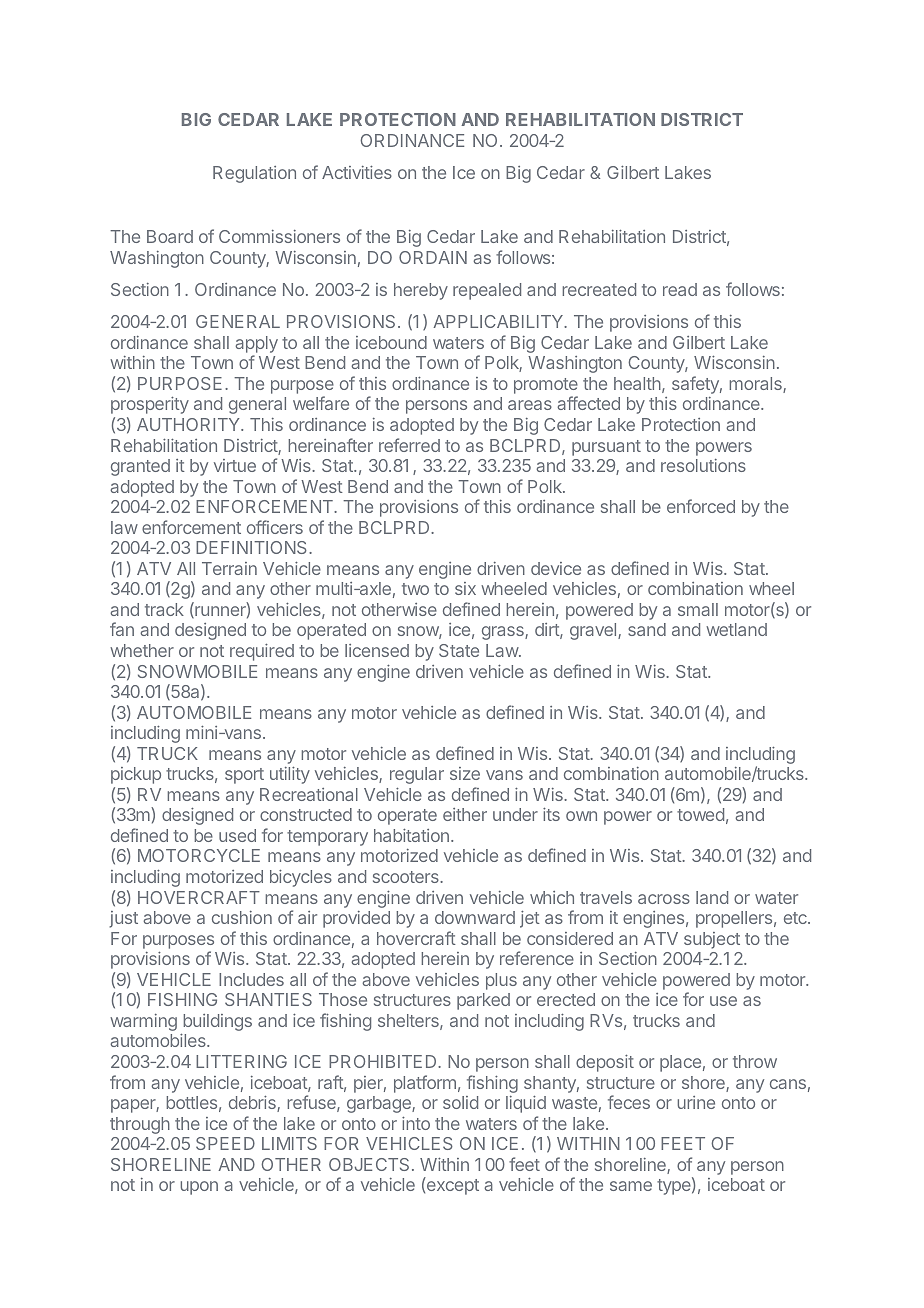  Describe the element at coordinates (225, 1143) in the image. I see `SPEED` at that location.
